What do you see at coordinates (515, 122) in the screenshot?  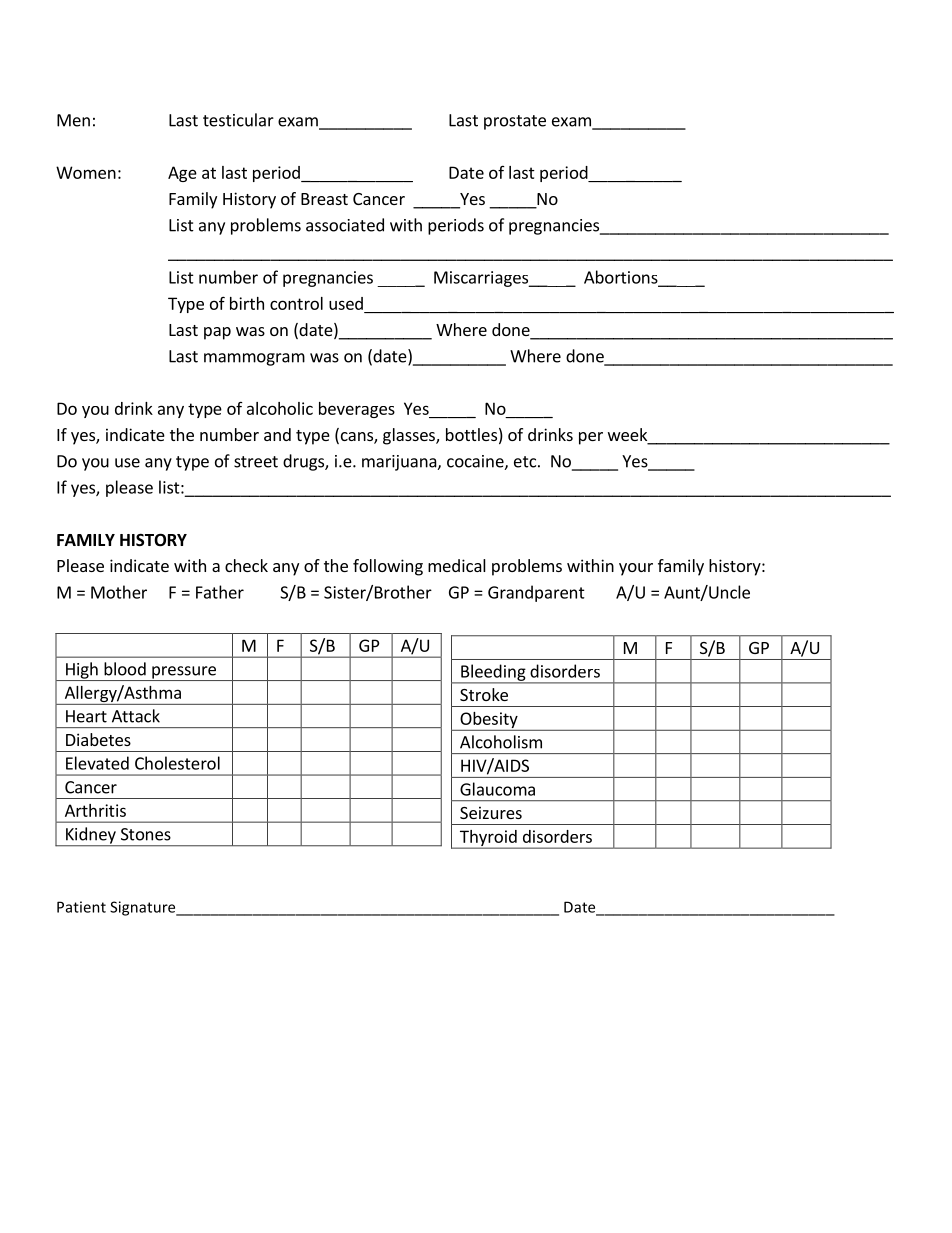 I see `prostate` at bounding box center [515, 122].
